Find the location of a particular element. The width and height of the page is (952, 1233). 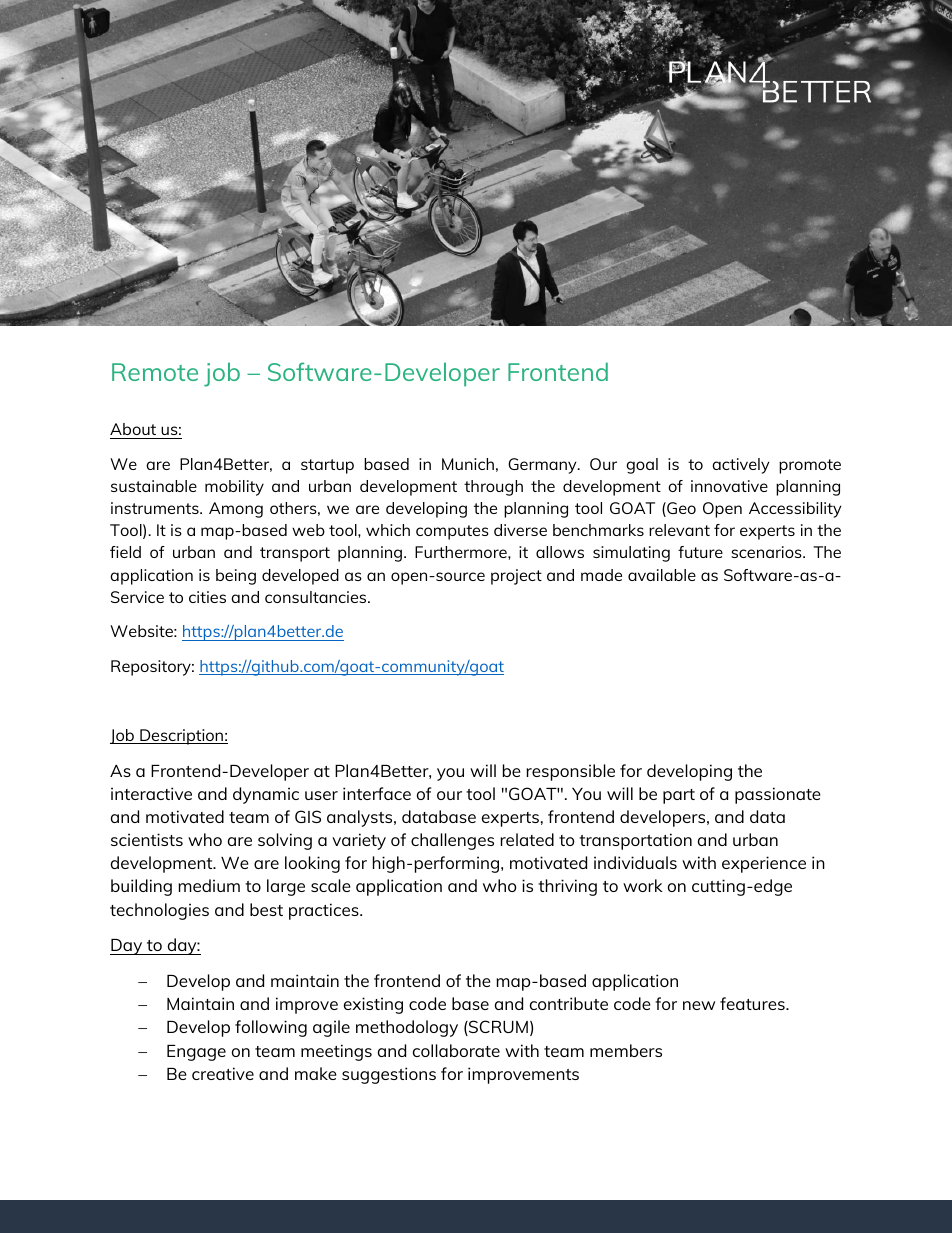

medium is located at coordinates (209, 885).
